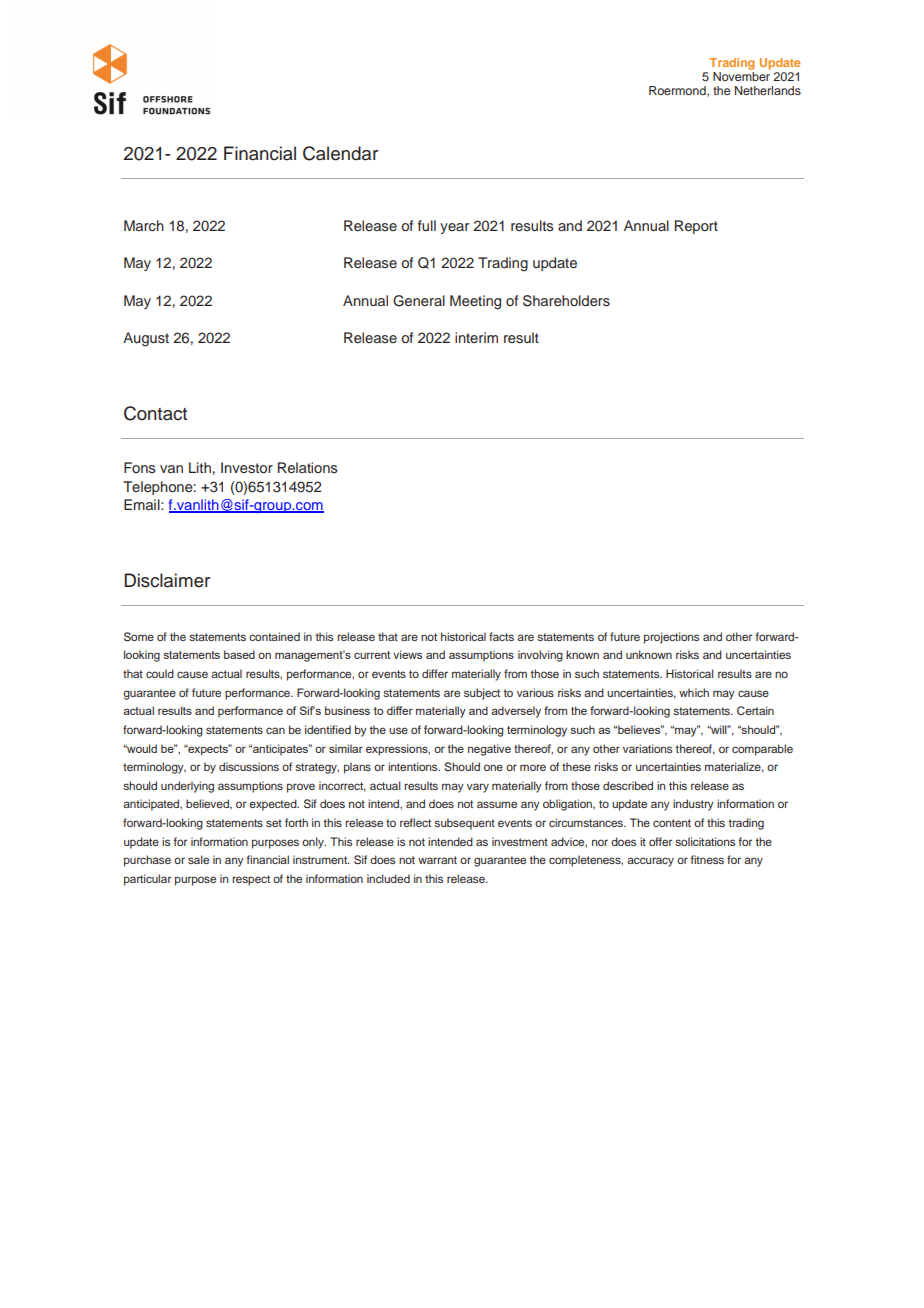 The height and width of the screenshot is (1308, 924). I want to click on interim, so click(476, 337).
